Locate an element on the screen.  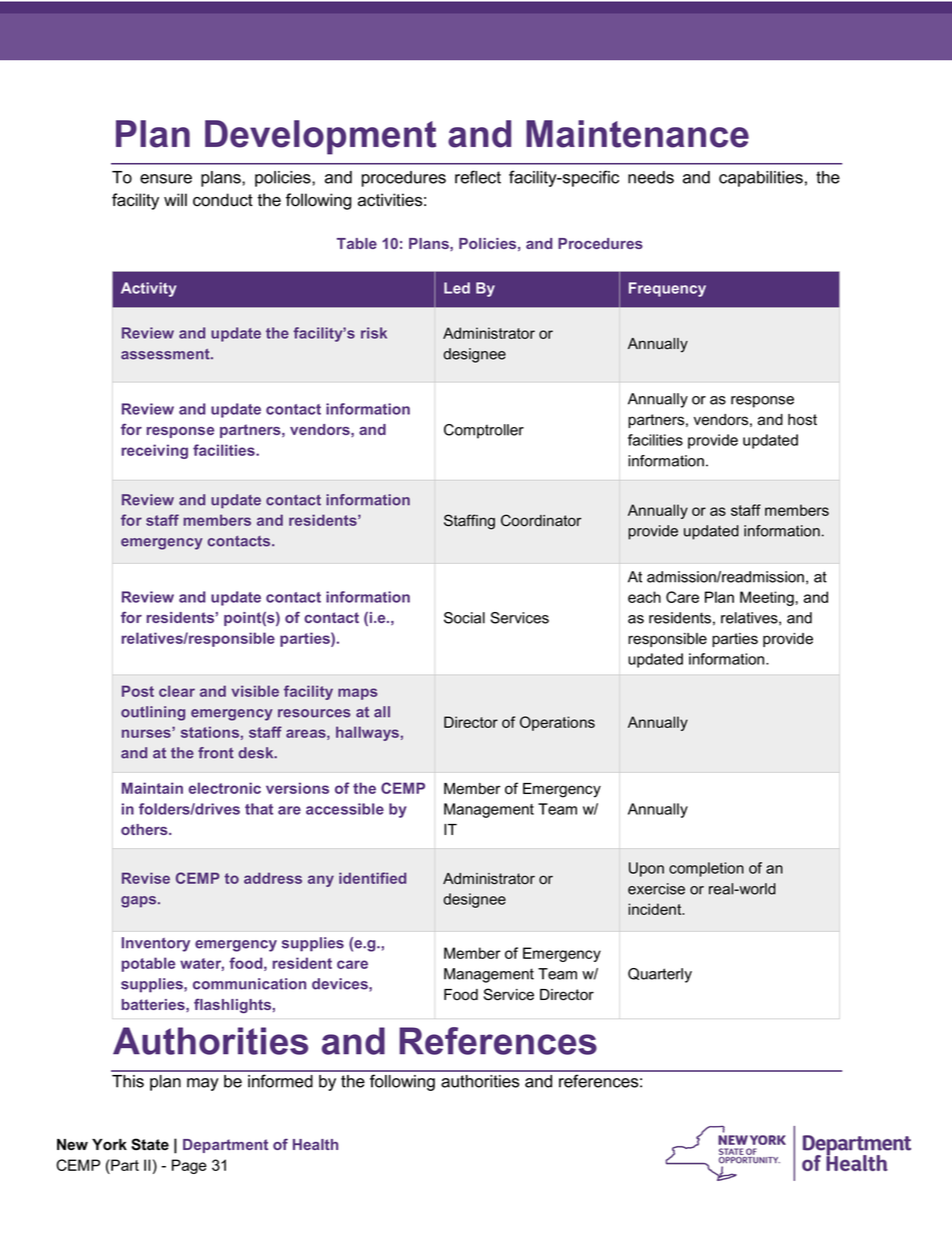
ensure is located at coordinates (166, 179).
